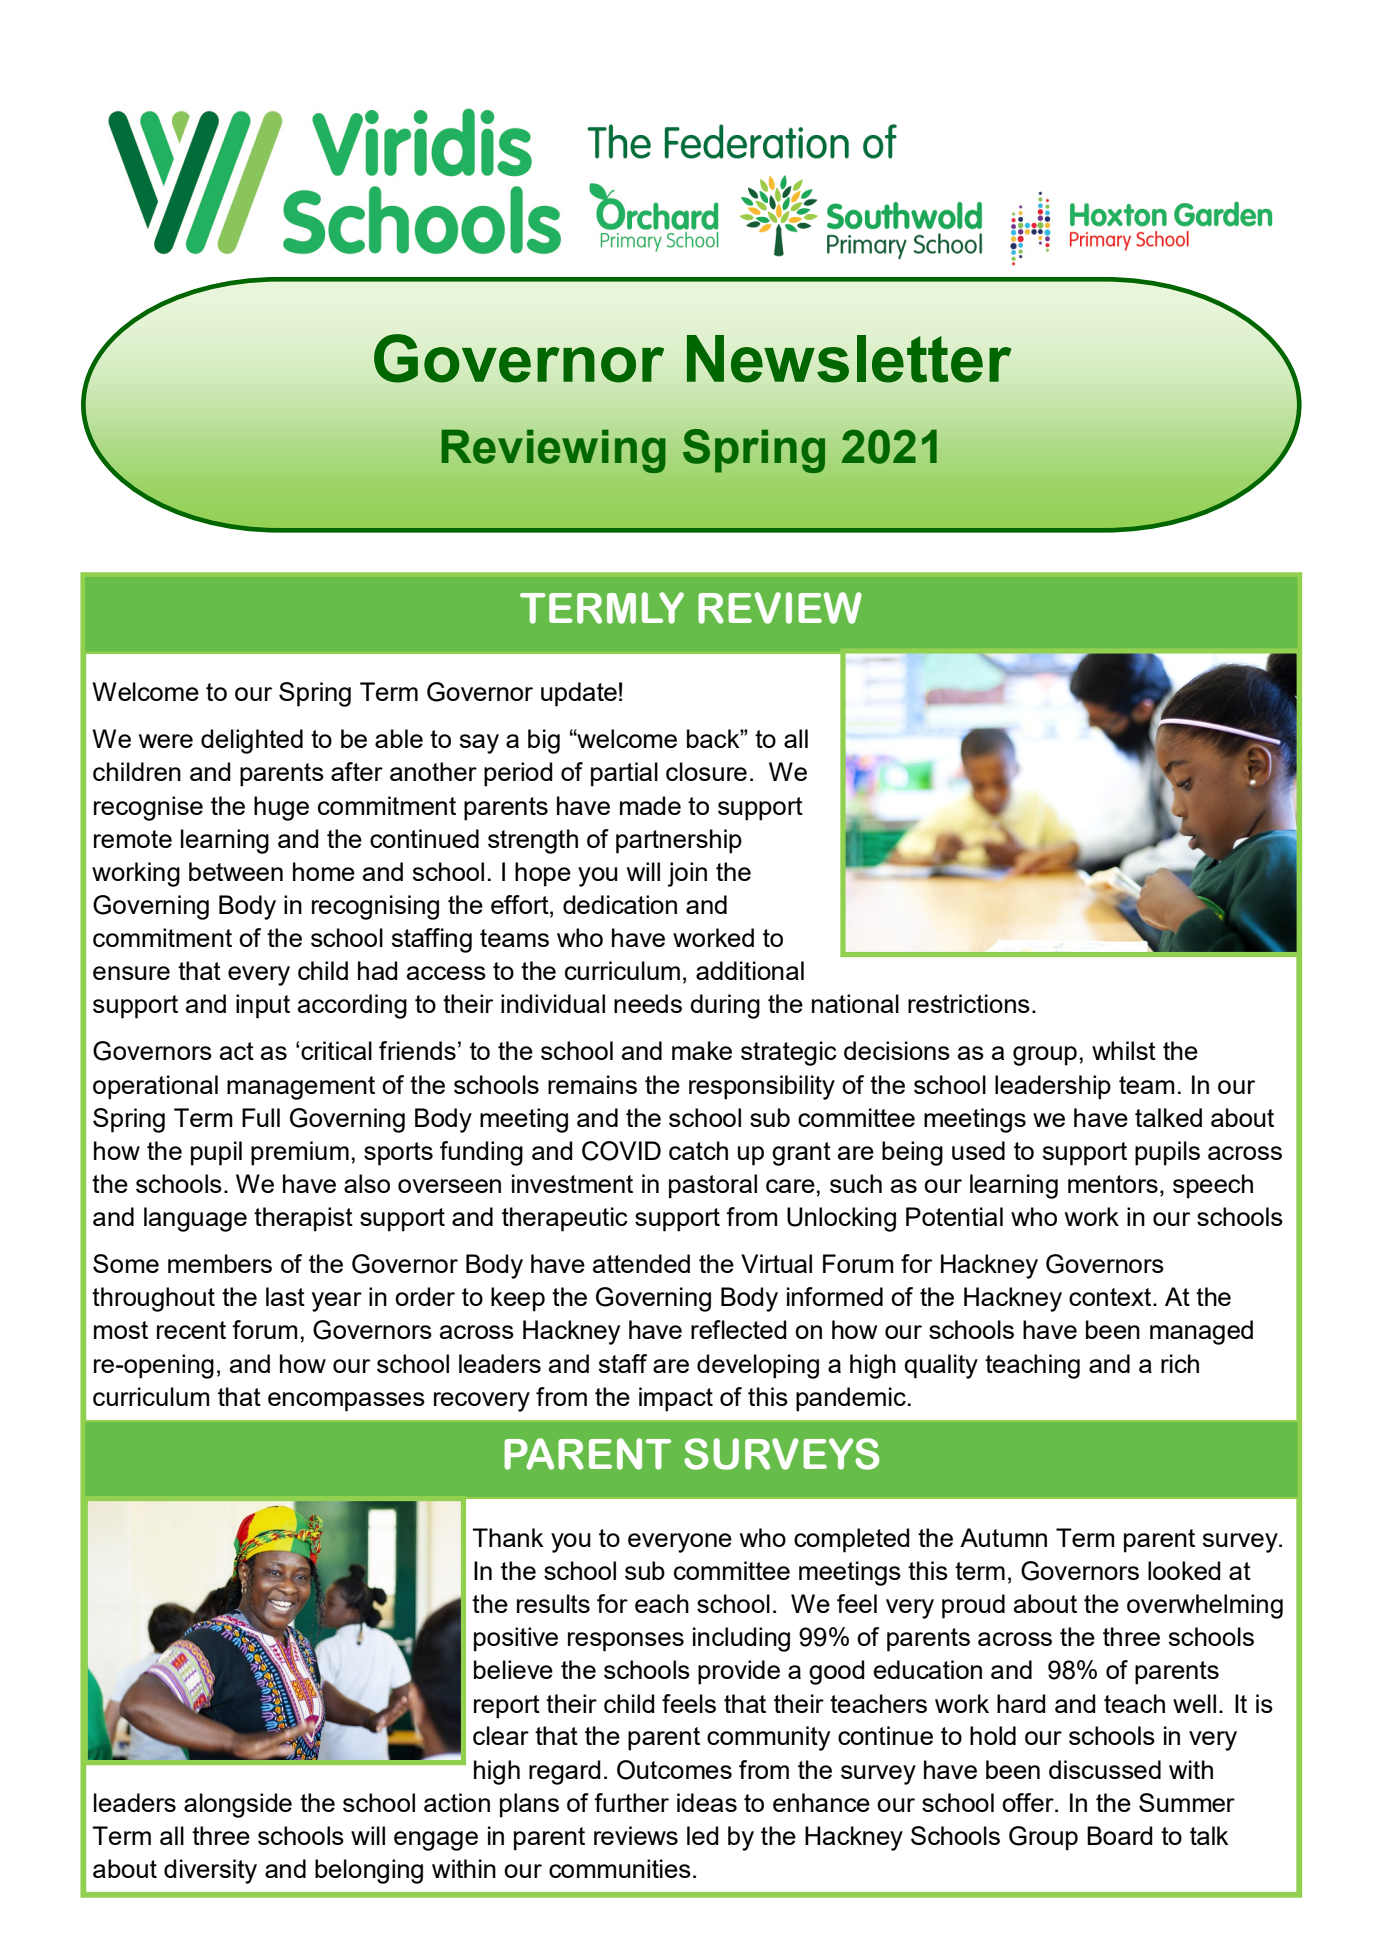 The height and width of the image is (1957, 1383). Describe the element at coordinates (698, 1150) in the image. I see `catch` at that location.
